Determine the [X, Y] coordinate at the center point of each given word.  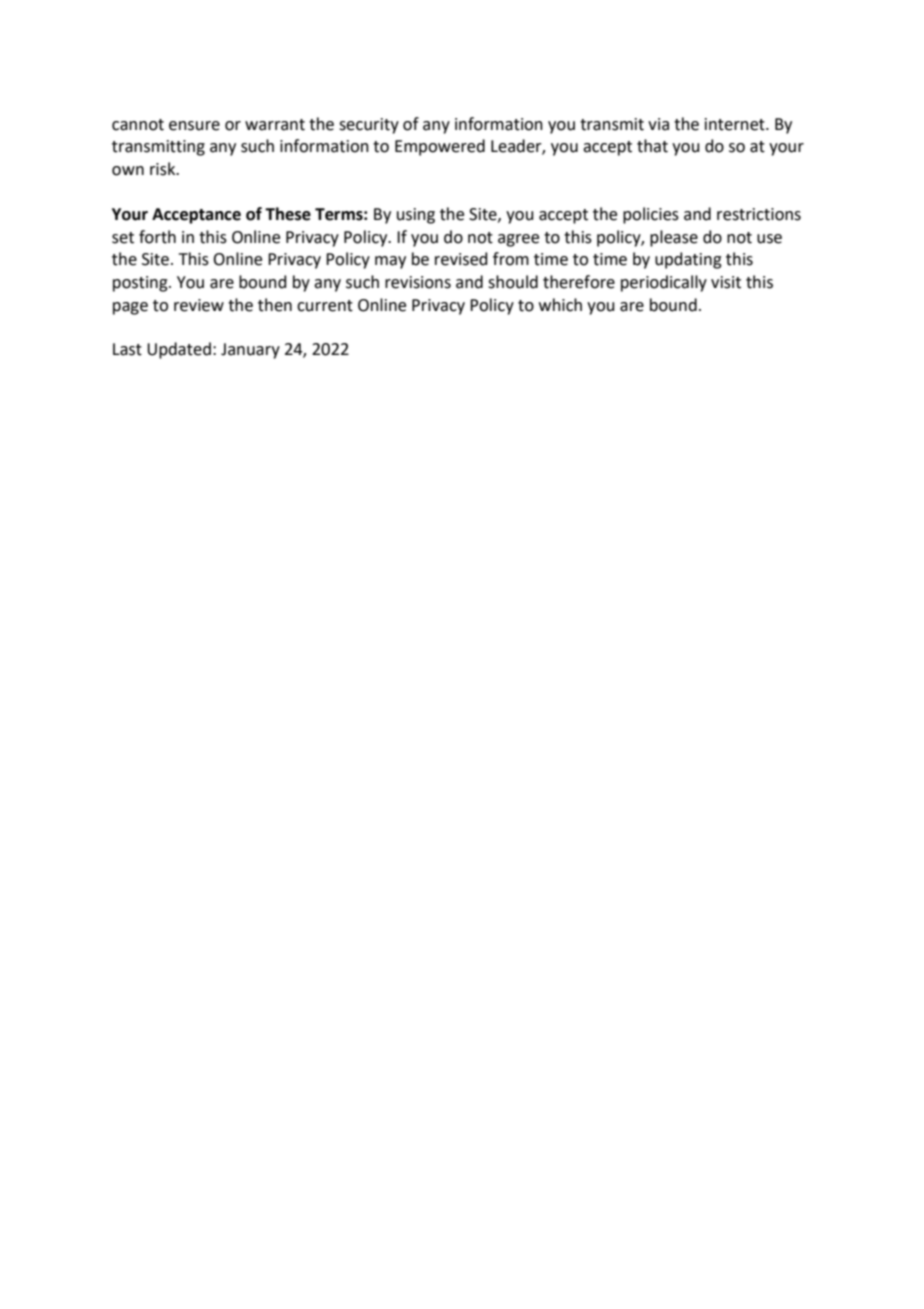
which [560, 305]
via [658, 124]
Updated [179, 350]
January [250, 351]
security [369, 126]
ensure [194, 126]
